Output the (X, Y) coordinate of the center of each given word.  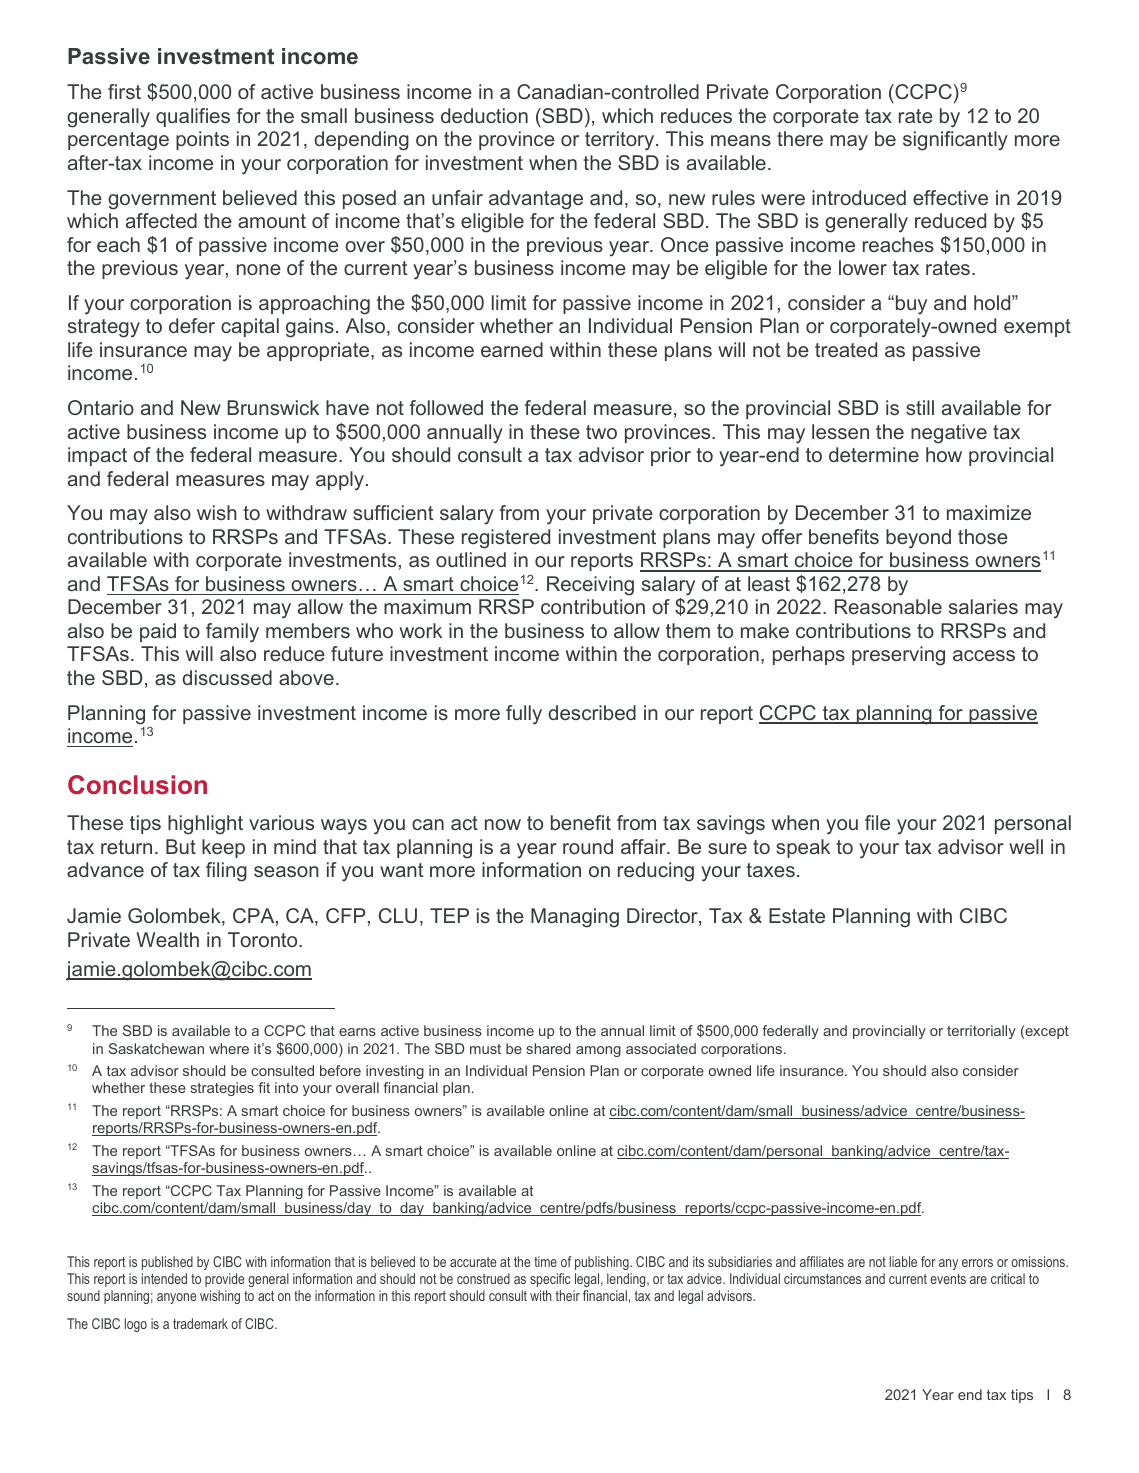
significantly (955, 141)
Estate (797, 915)
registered (506, 539)
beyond (918, 539)
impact (97, 456)
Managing (575, 918)
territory (621, 141)
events (948, 1279)
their (568, 1295)
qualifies (193, 117)
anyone (176, 1298)
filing (226, 872)
